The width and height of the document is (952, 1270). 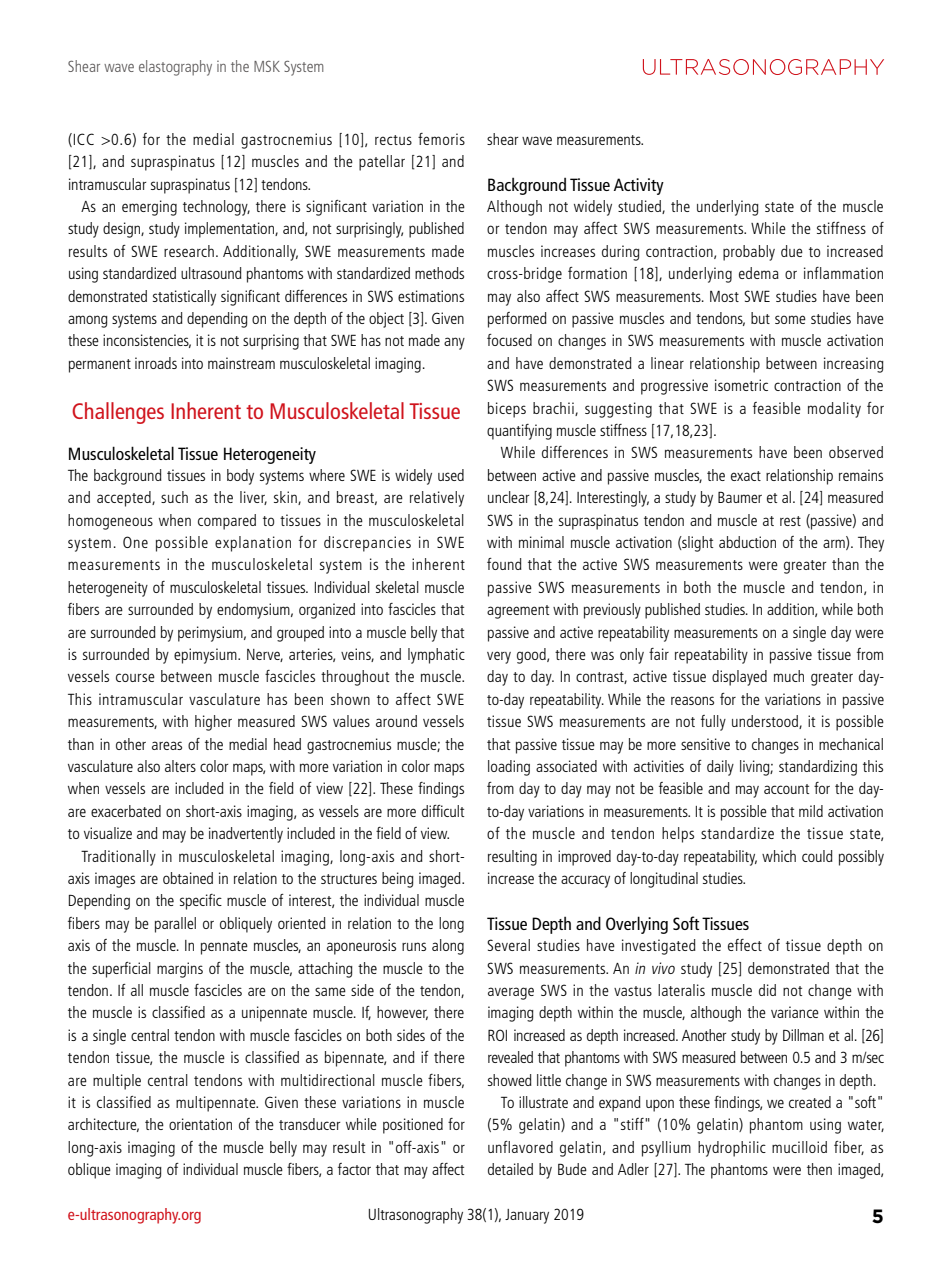 What do you see at coordinates (441, 139) in the document?
I see `femoris` at bounding box center [441, 139].
